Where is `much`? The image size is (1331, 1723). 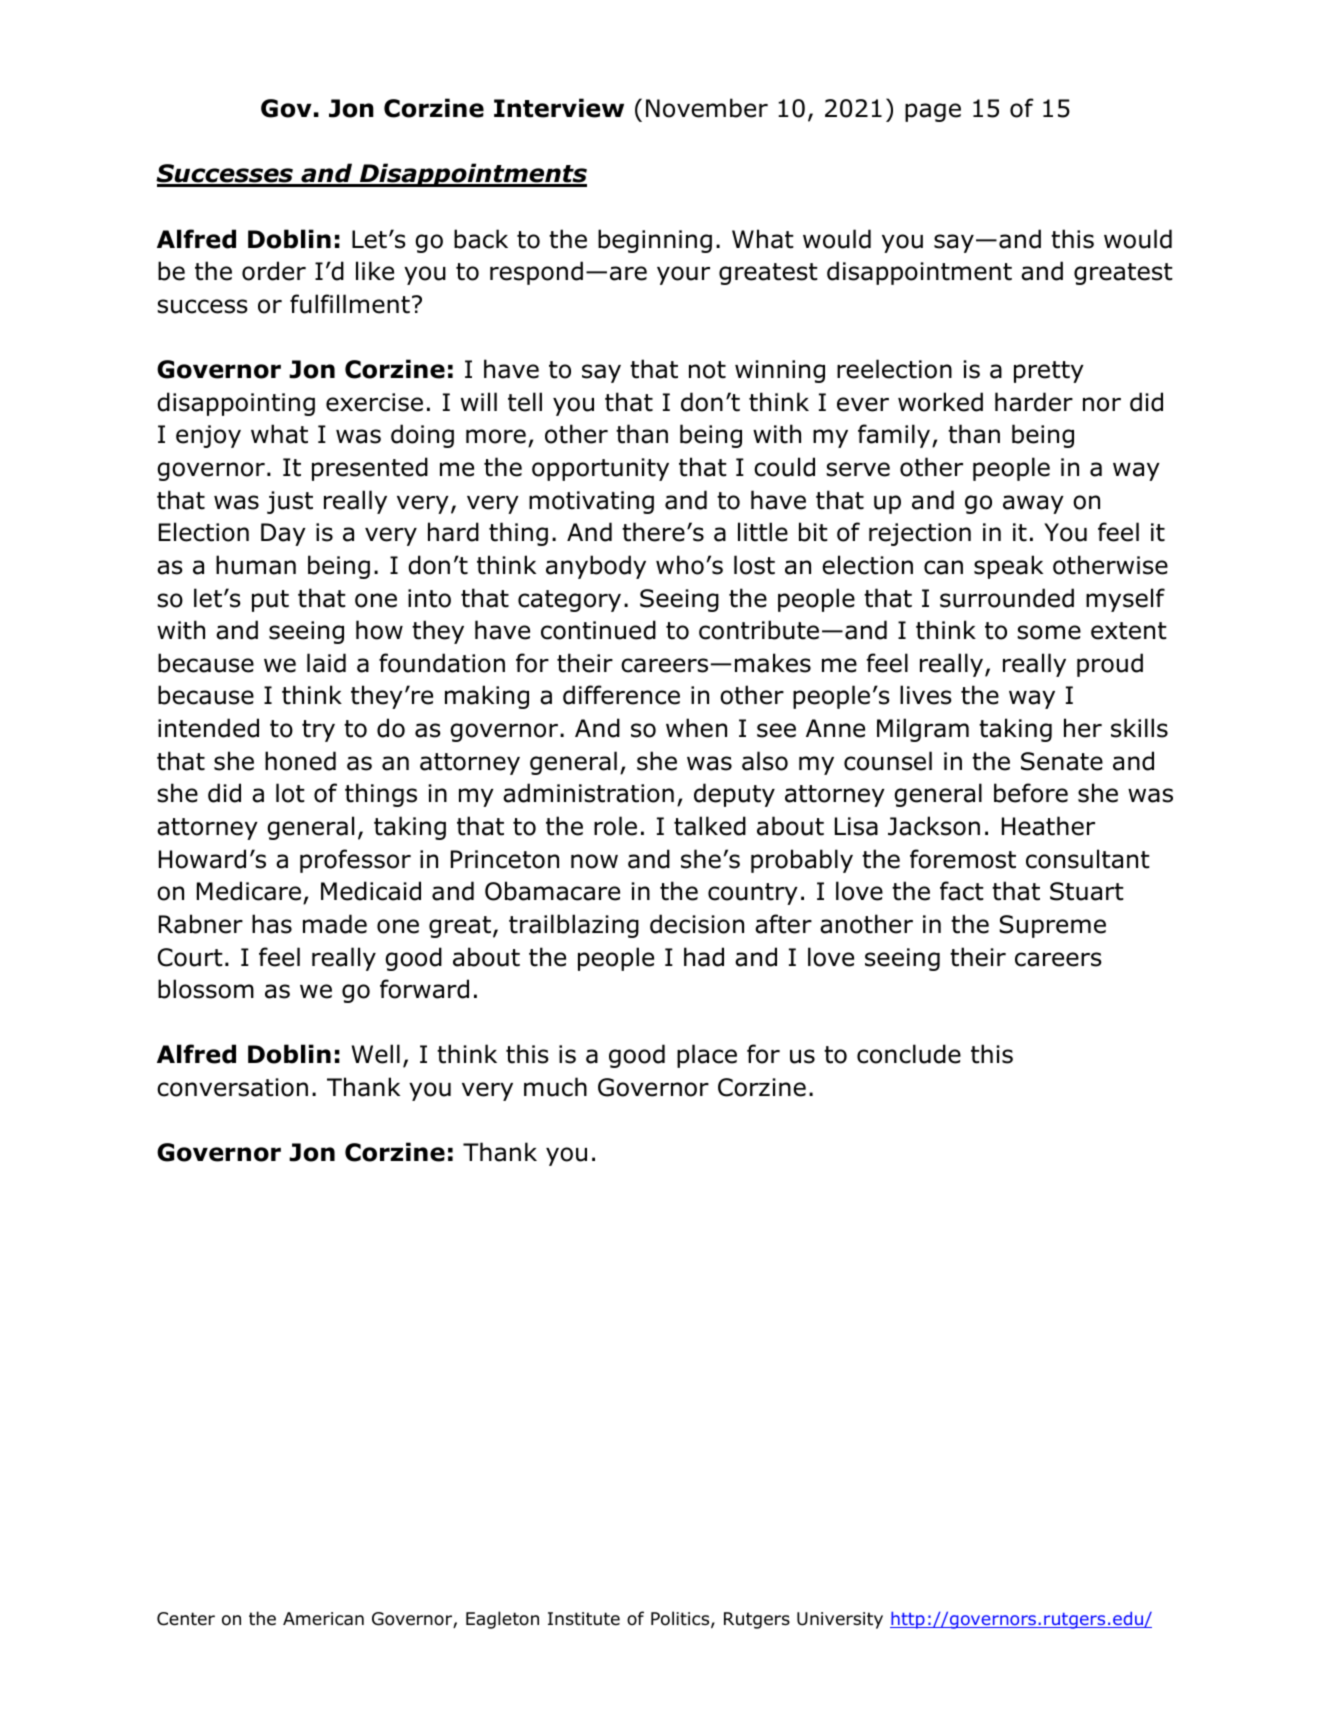 much is located at coordinates (555, 1087).
